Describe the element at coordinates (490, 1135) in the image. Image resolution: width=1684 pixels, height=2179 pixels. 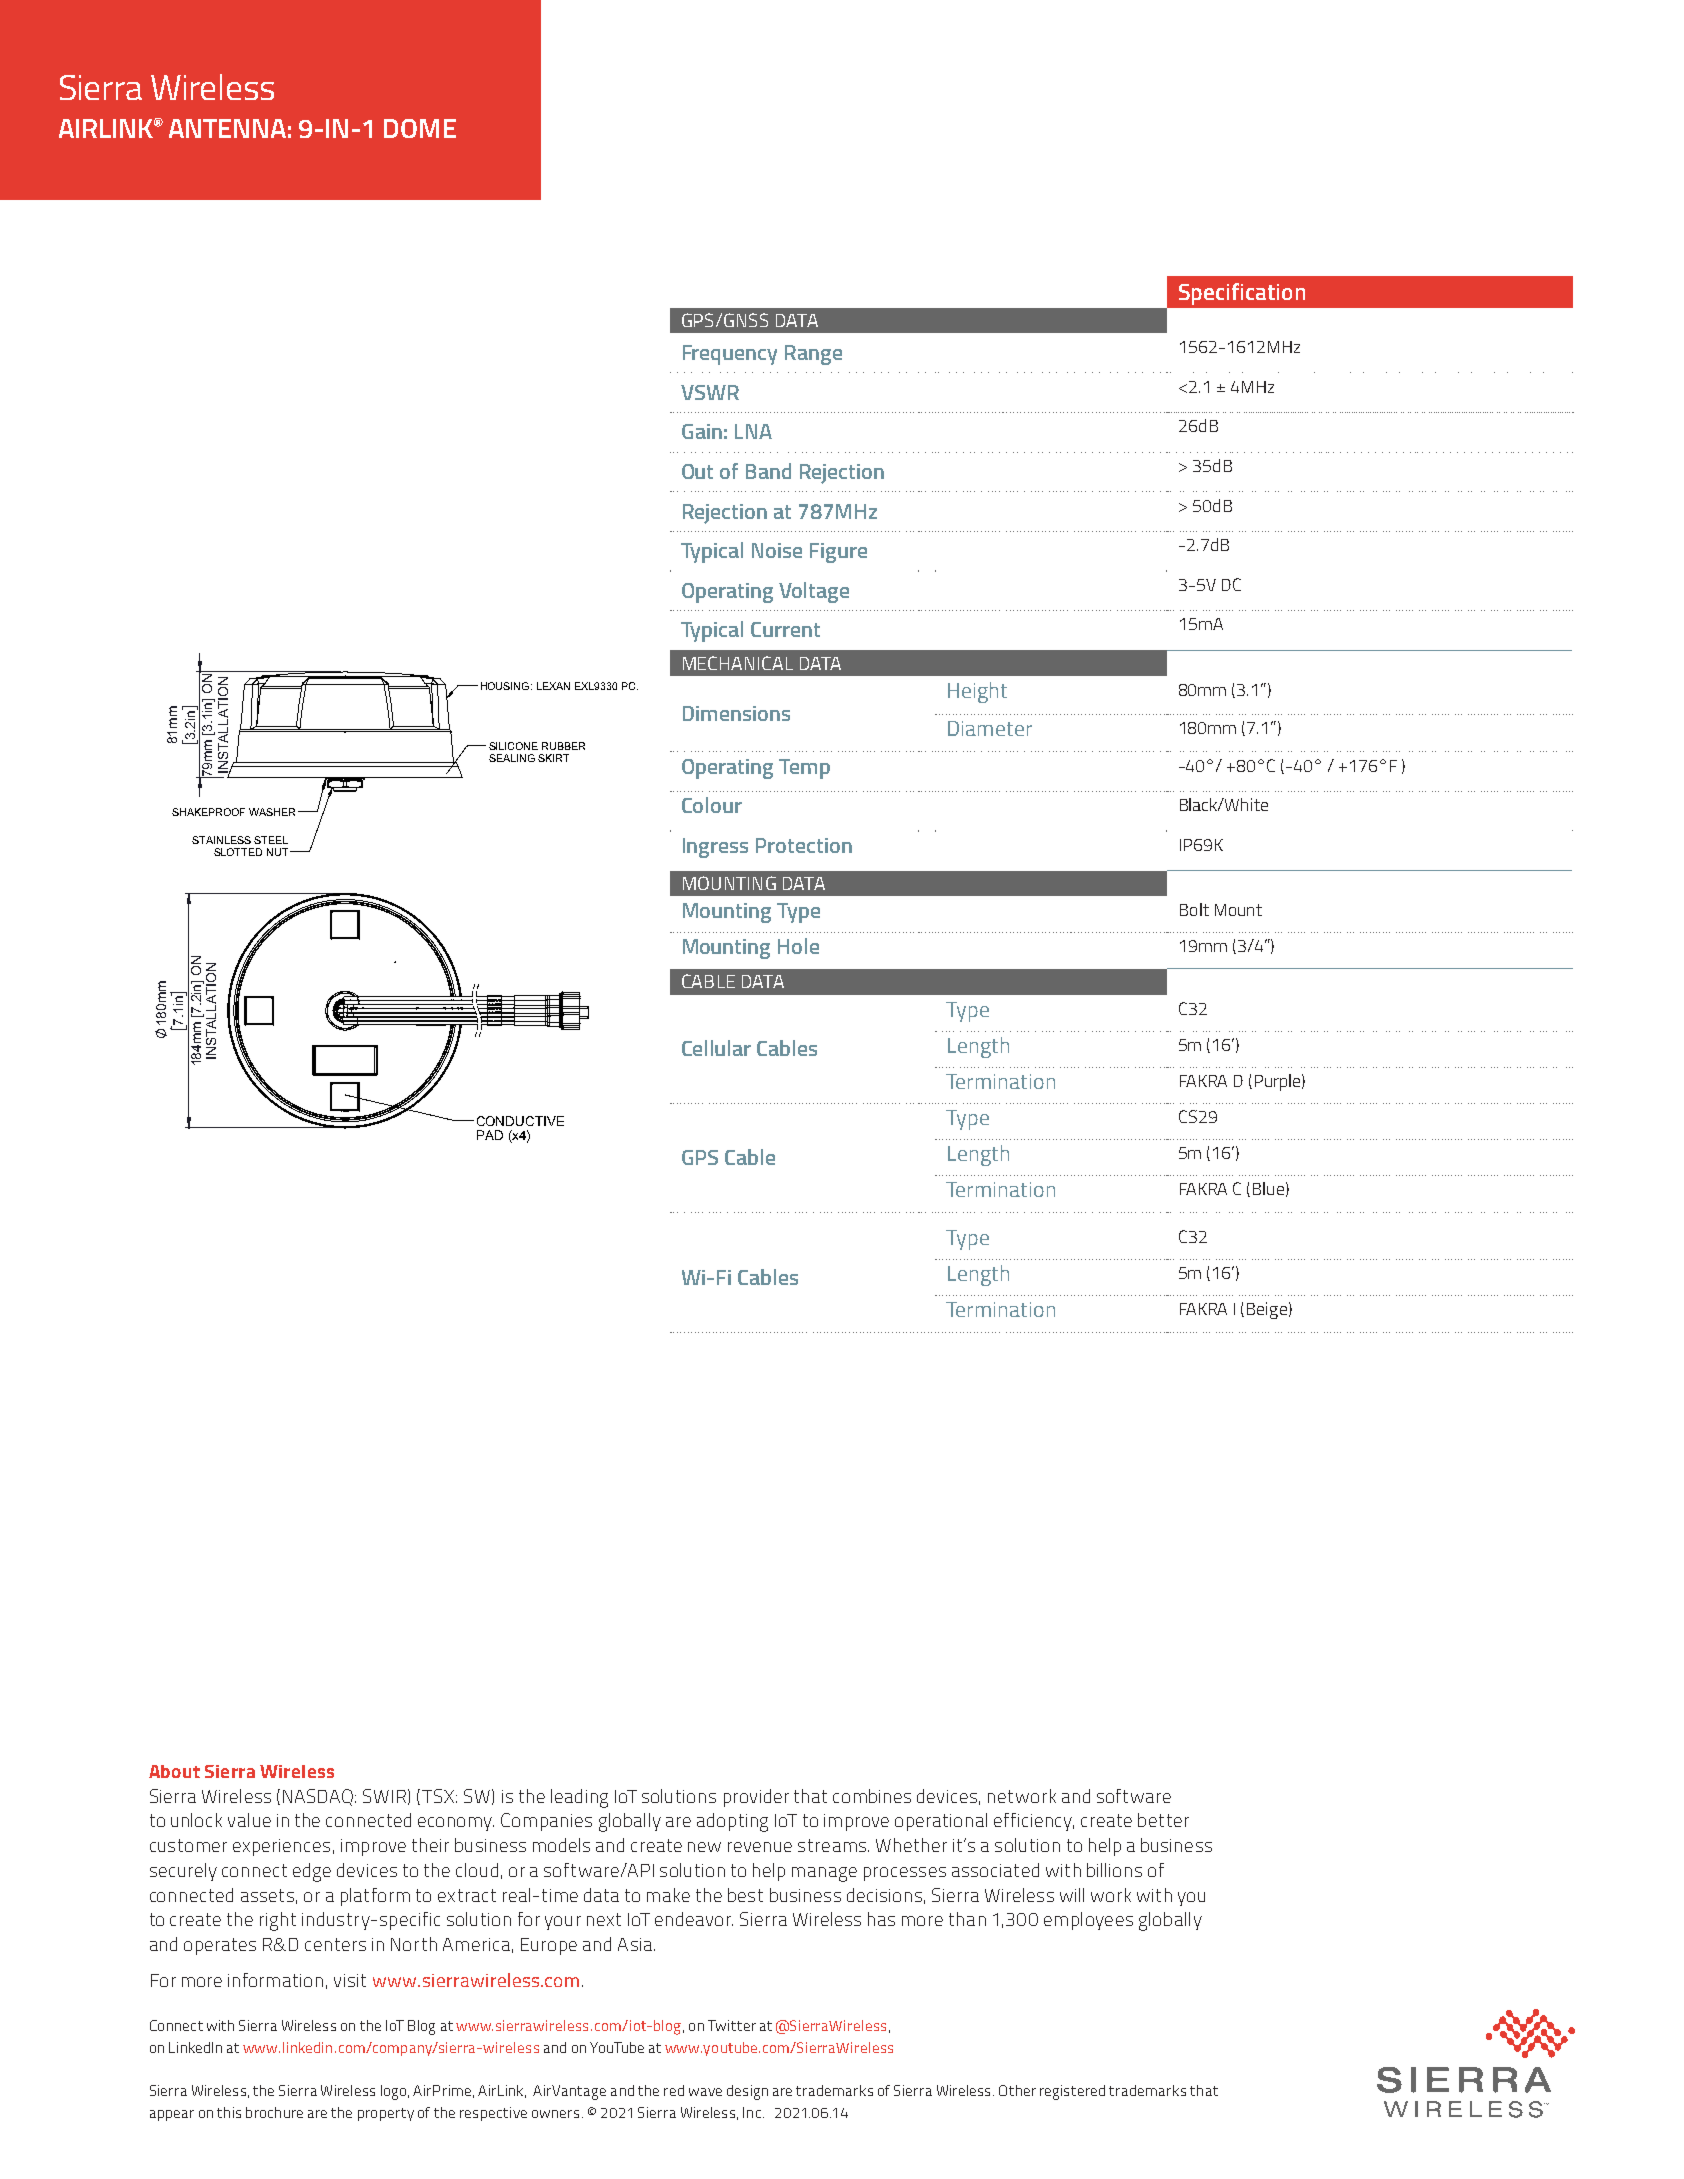
I see `PAD` at that location.
